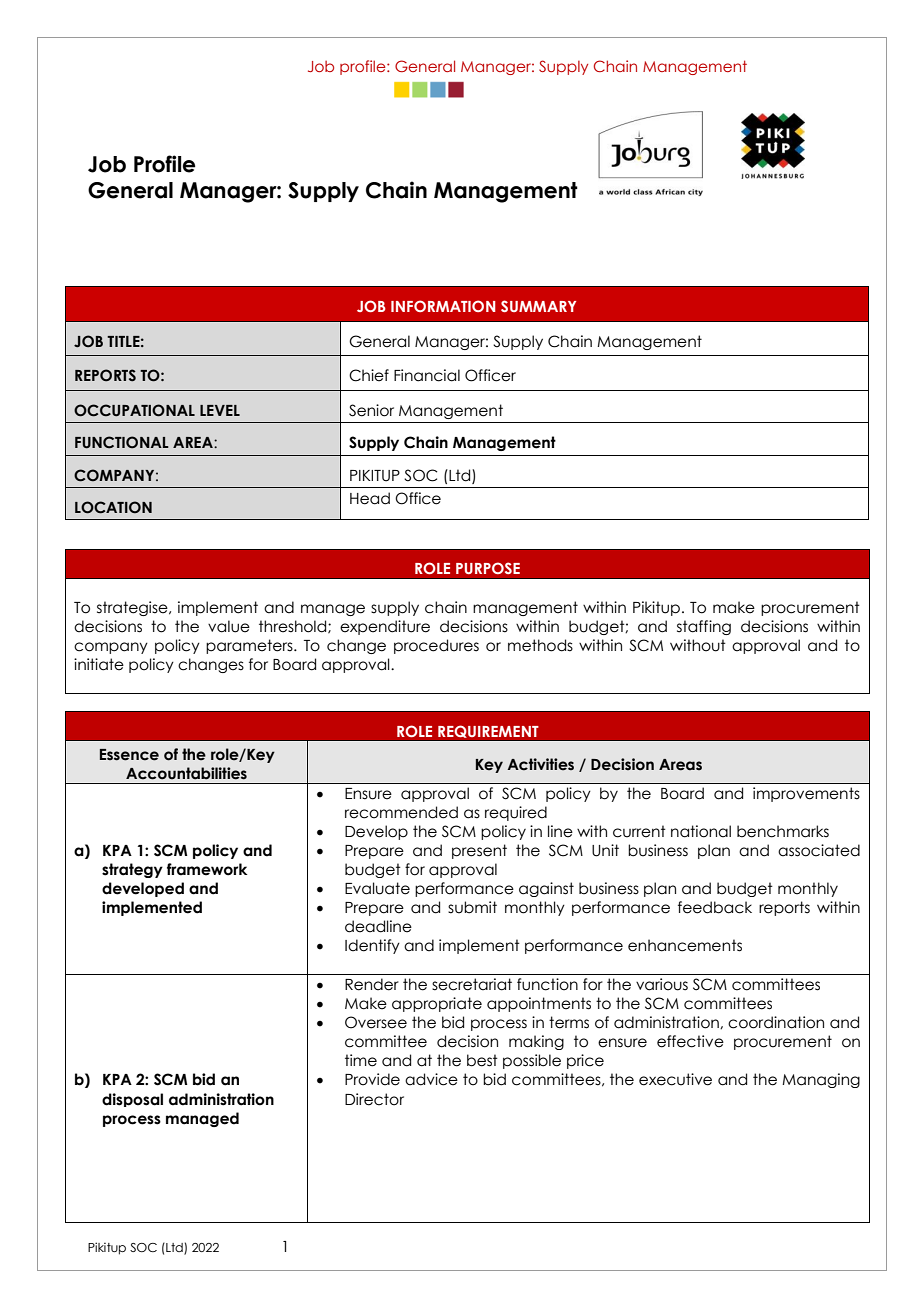 The height and width of the screenshot is (1308, 924). Describe the element at coordinates (443, 306) in the screenshot. I see `INFORMATION` at that location.
